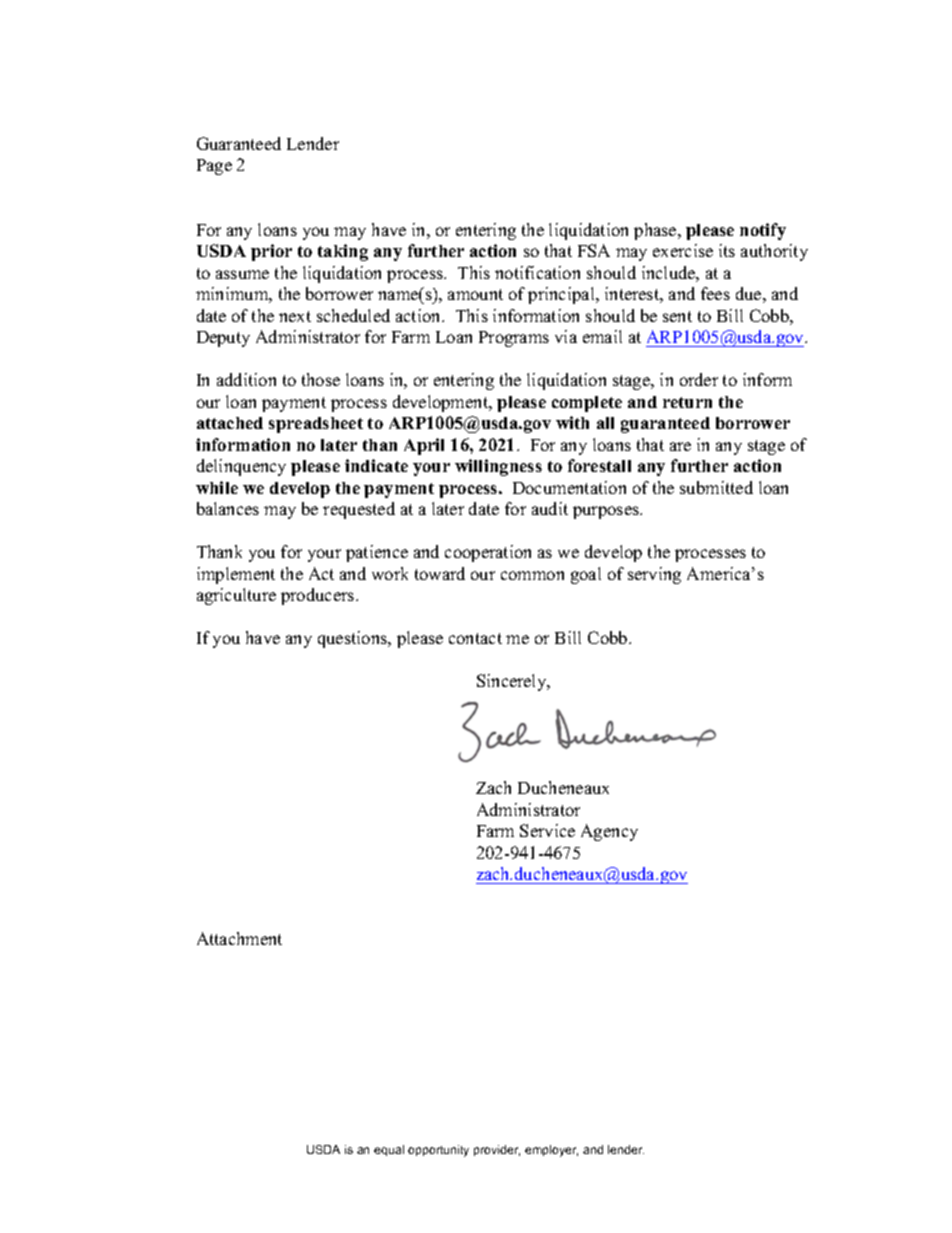 This screenshot has height=1233, width=952. Describe the element at coordinates (389, 1150) in the screenshot. I see `equal` at that location.
